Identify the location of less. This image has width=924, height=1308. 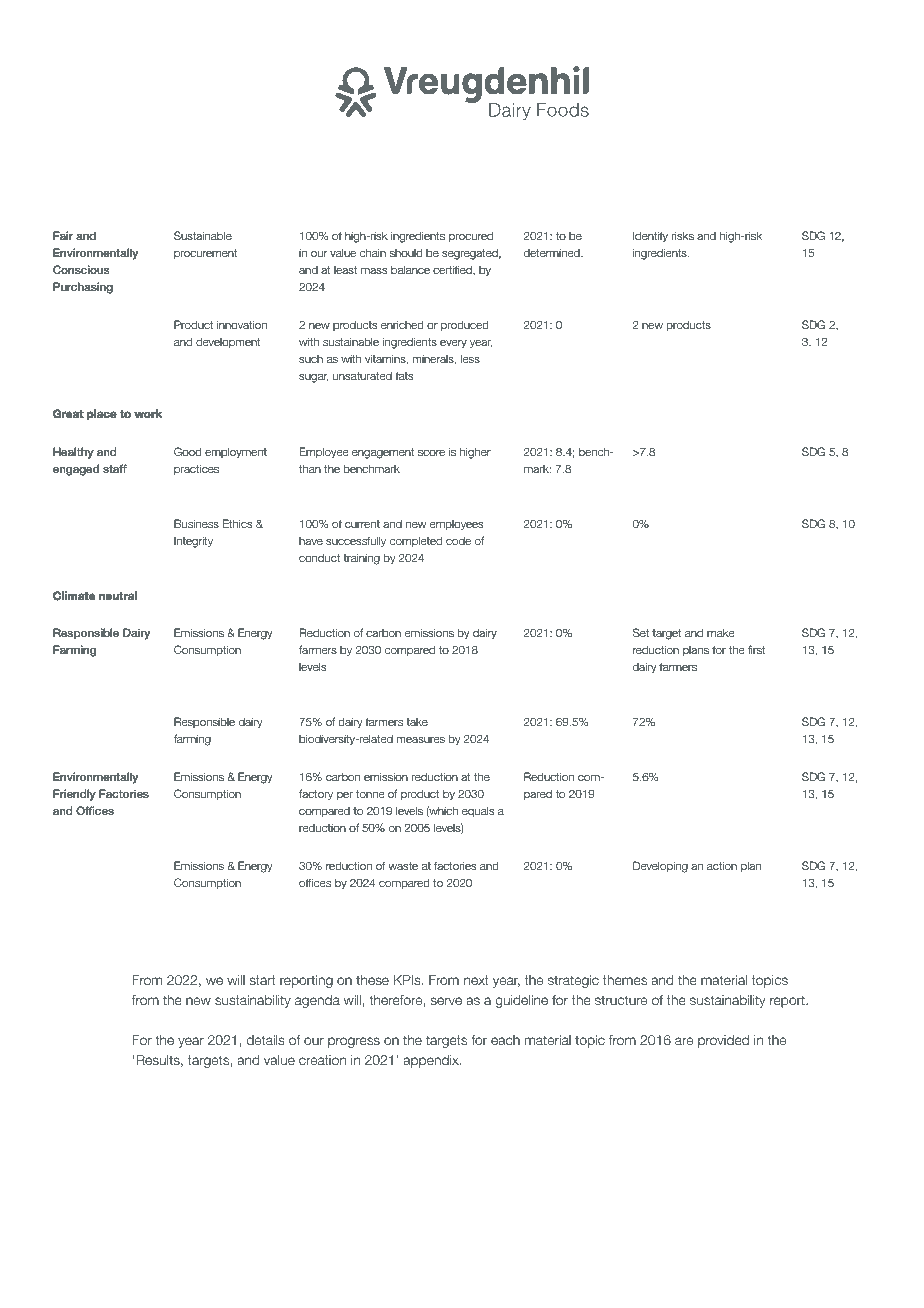
(470, 358).
